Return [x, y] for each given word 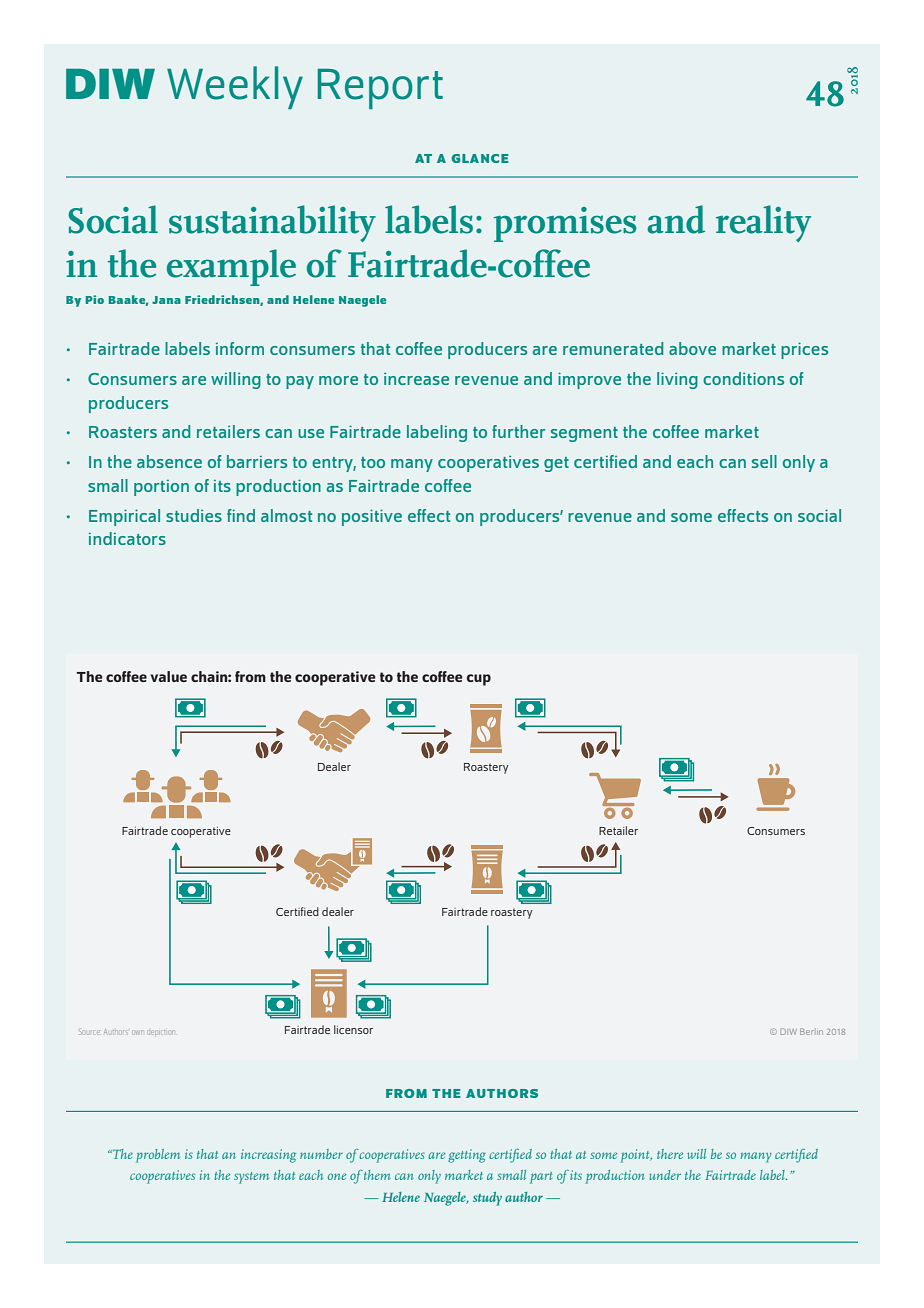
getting [467, 1156]
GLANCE [480, 158]
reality [763, 223]
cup [479, 680]
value [169, 676]
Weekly [235, 87]
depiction [161, 1032]
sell [764, 461]
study [487, 1199]
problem [158, 1156]
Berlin [811, 1031]
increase [416, 378]
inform [240, 348]
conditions [743, 378]
